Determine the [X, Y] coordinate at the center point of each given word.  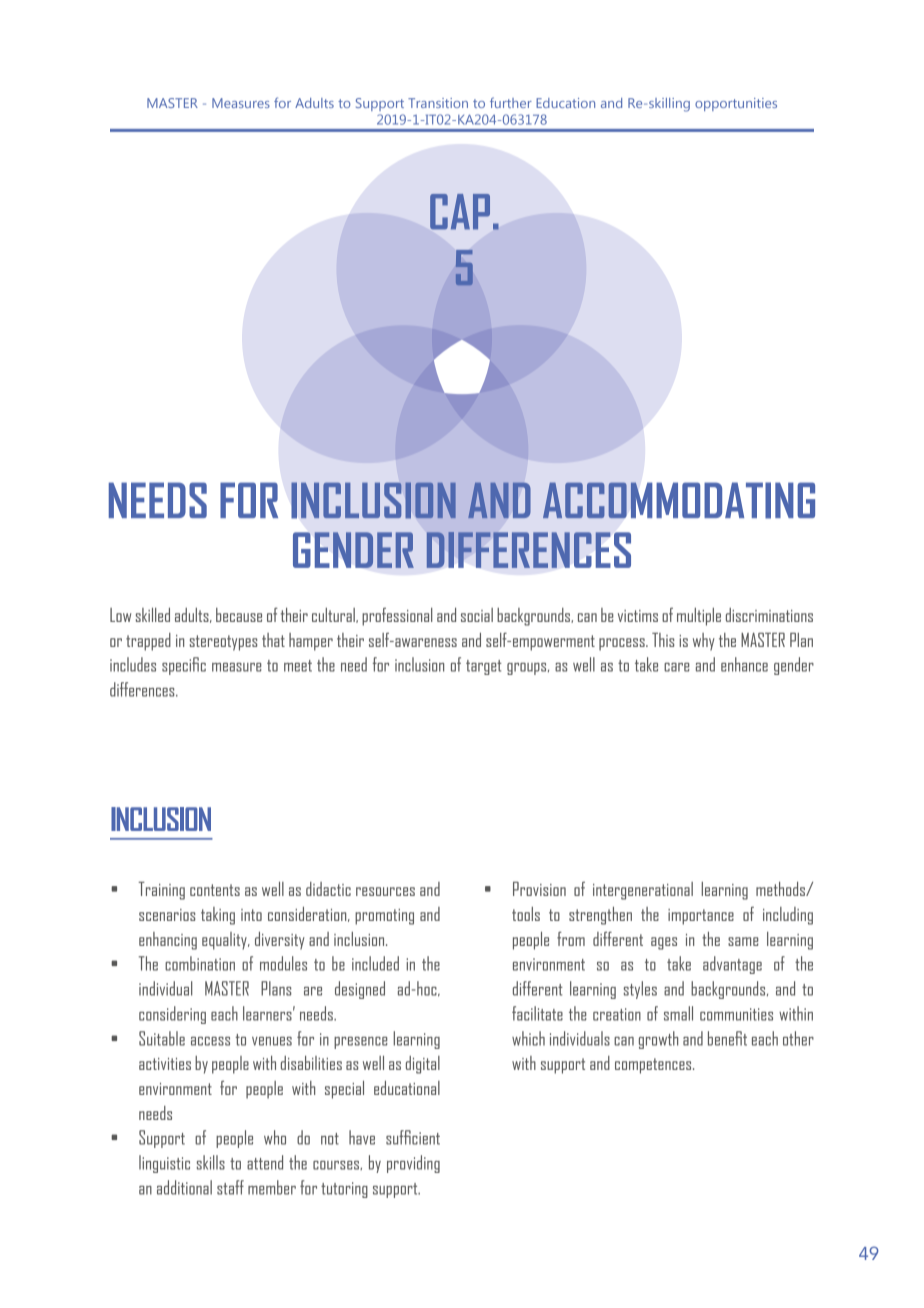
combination [200, 963]
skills [211, 1162]
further [511, 102]
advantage [732, 965]
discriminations [769, 615]
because [239, 615]
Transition [438, 103]
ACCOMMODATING [679, 500]
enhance [744, 664]
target [484, 667]
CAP [460, 212]
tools [526, 914]
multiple [699, 617]
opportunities [736, 104]
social [477, 615]
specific [184, 666]
